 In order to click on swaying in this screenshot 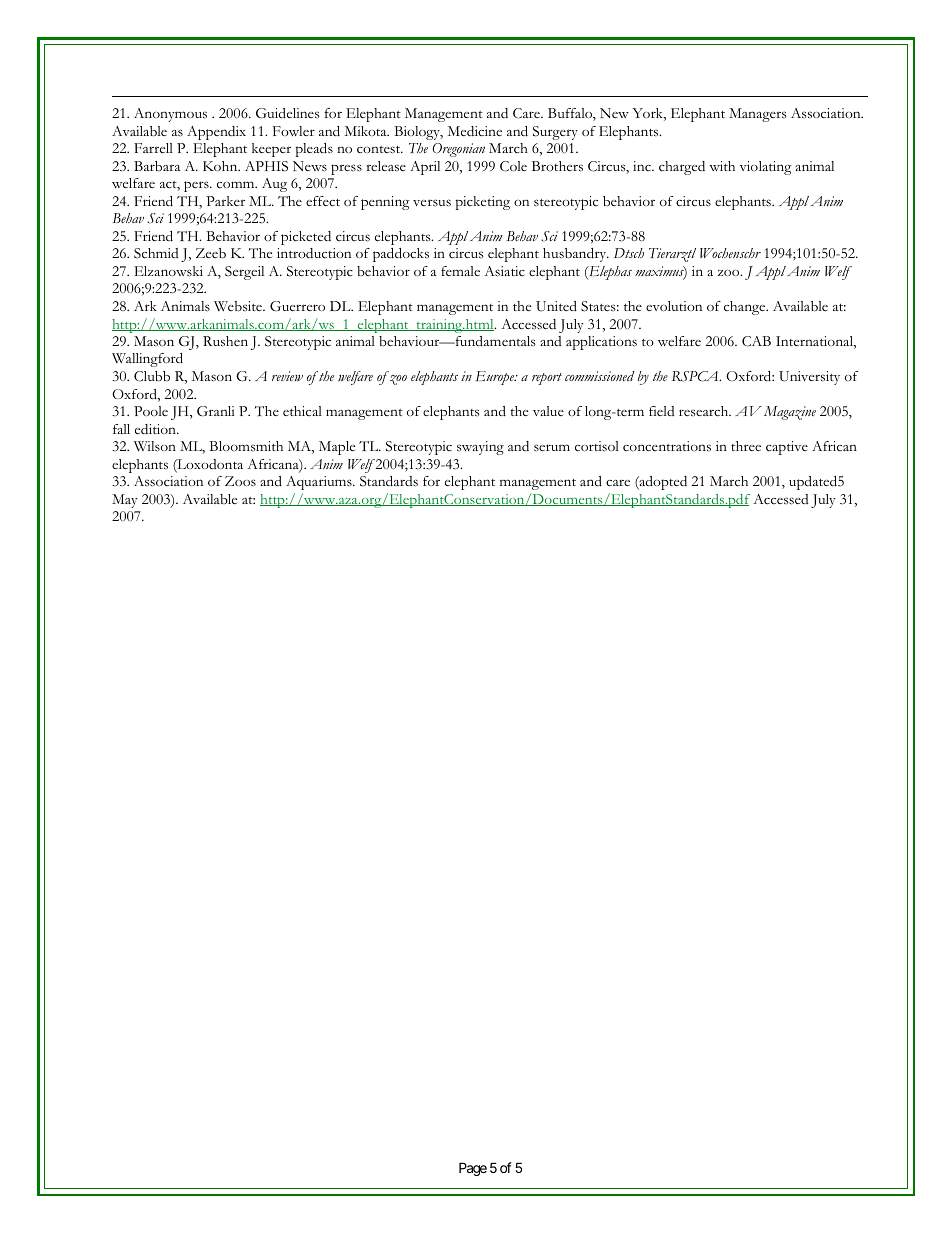, I will do `click(480, 448)`.
